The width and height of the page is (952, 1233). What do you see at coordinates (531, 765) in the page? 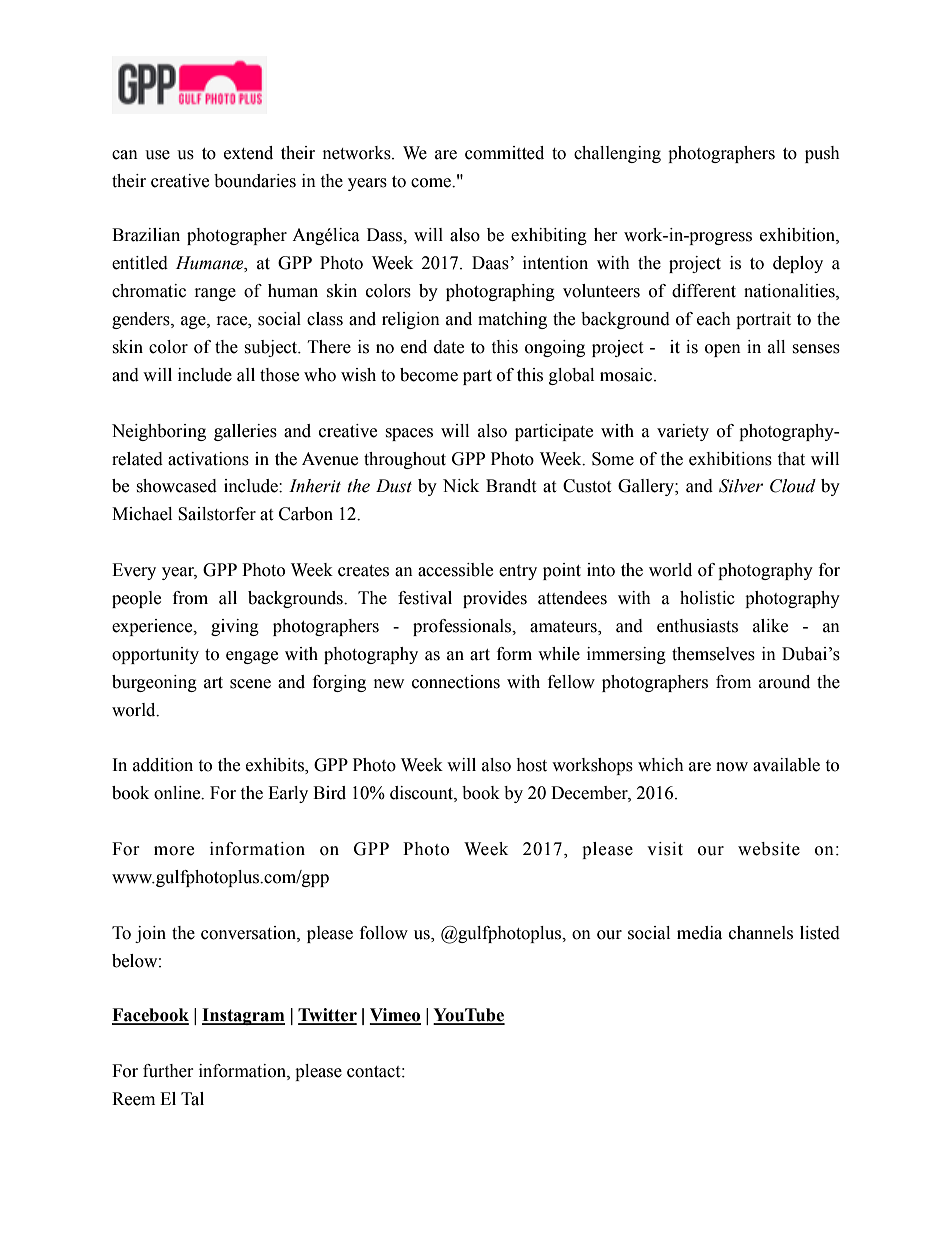
I see `host` at bounding box center [531, 765].
